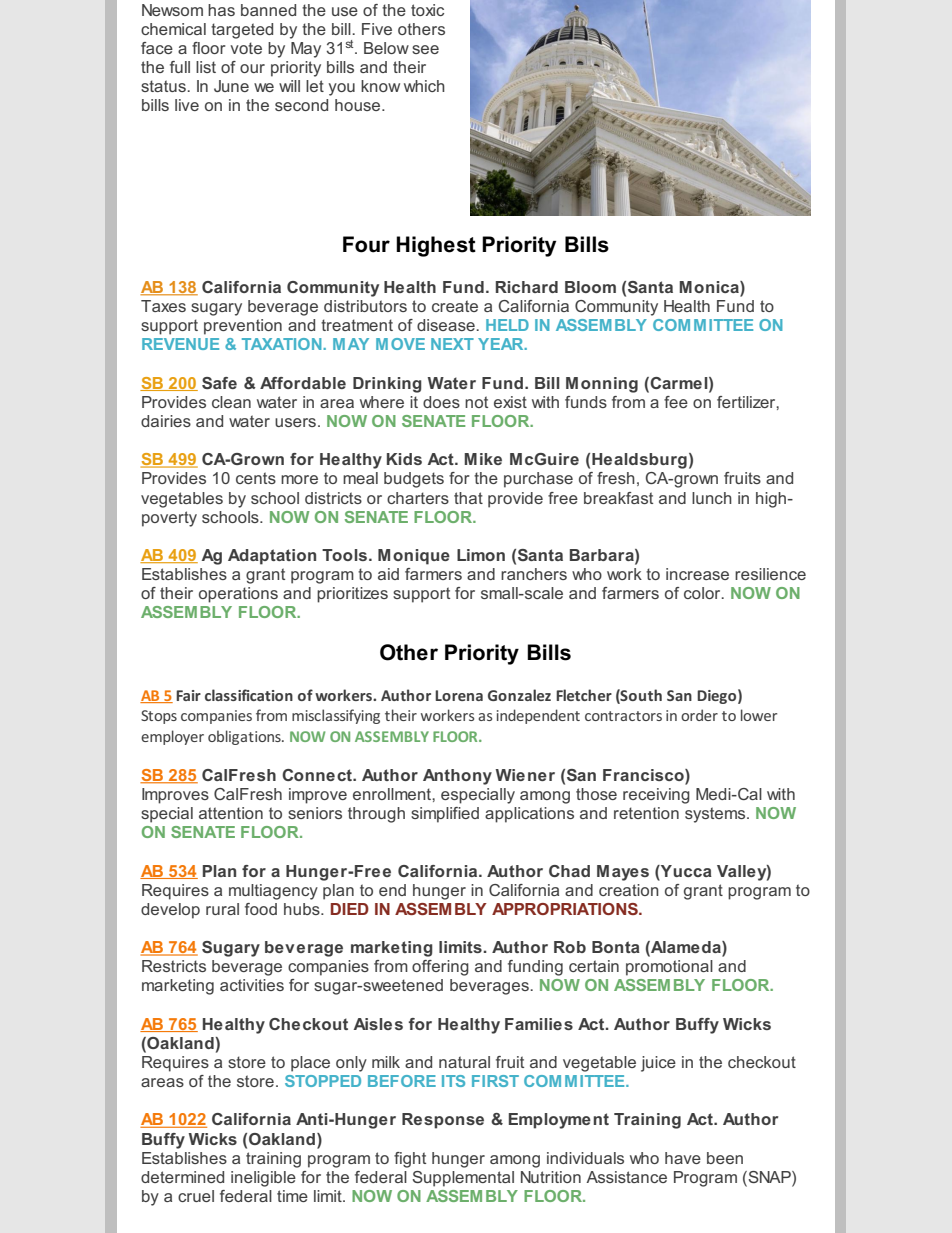 Image resolution: width=952 pixels, height=1233 pixels. What do you see at coordinates (246, 48) in the document?
I see `vote` at bounding box center [246, 48].
